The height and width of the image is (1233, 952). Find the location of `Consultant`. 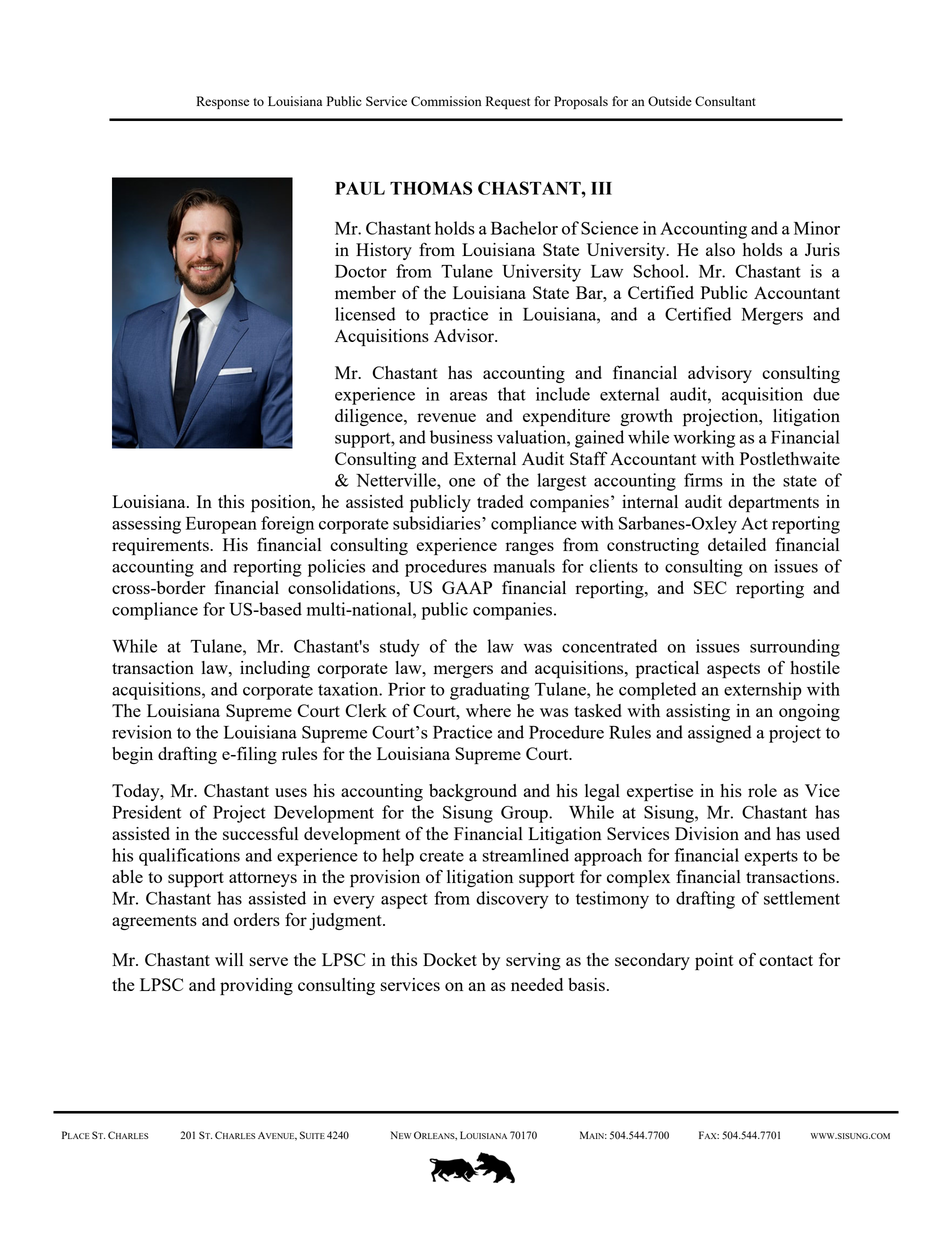

Consultant is located at coordinates (725, 101).
